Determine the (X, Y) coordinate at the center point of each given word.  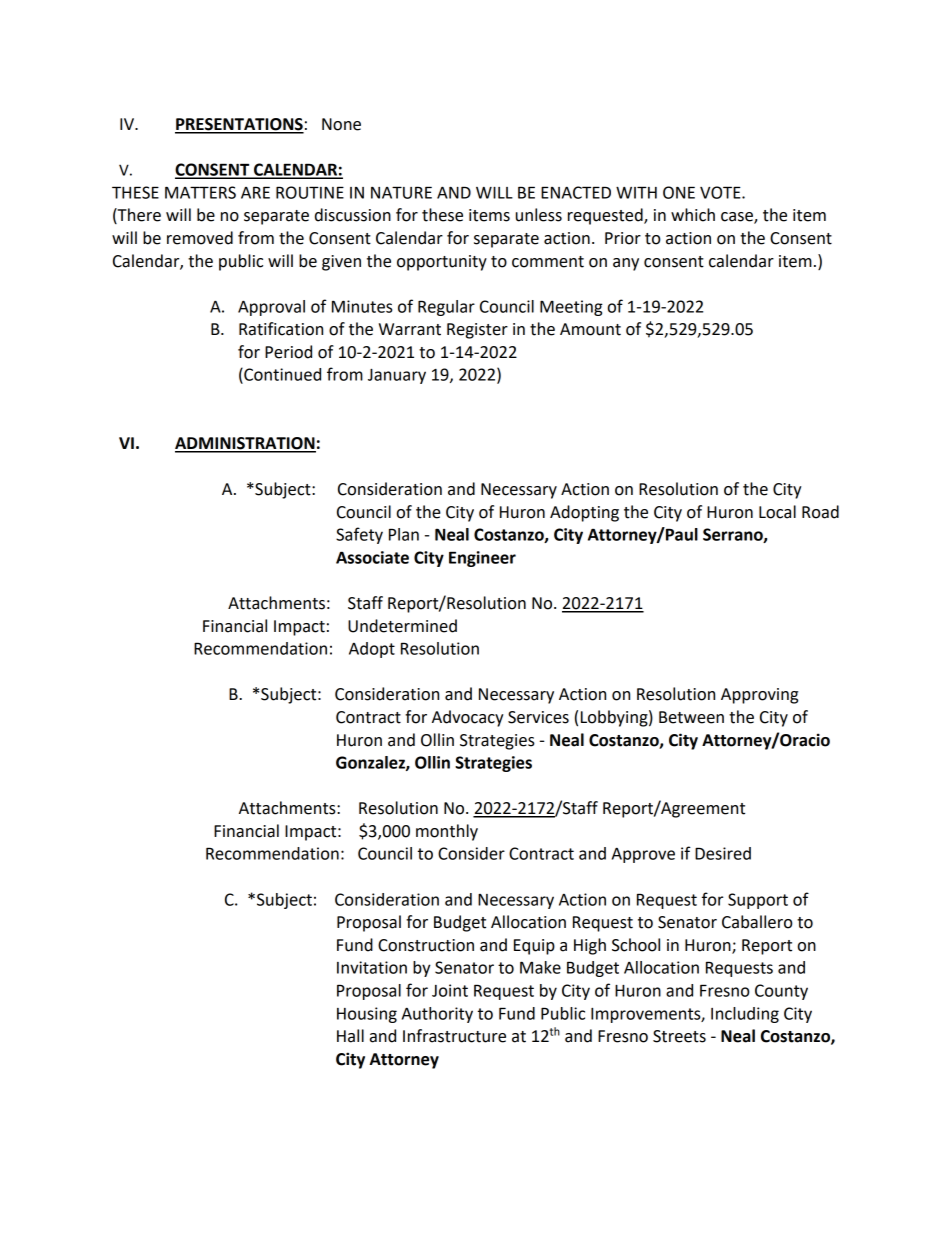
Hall (350, 1036)
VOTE (721, 192)
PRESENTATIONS (239, 125)
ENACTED (576, 192)
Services (538, 717)
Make (540, 967)
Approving (759, 696)
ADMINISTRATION (245, 444)
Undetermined (402, 626)
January (397, 376)
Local (777, 512)
